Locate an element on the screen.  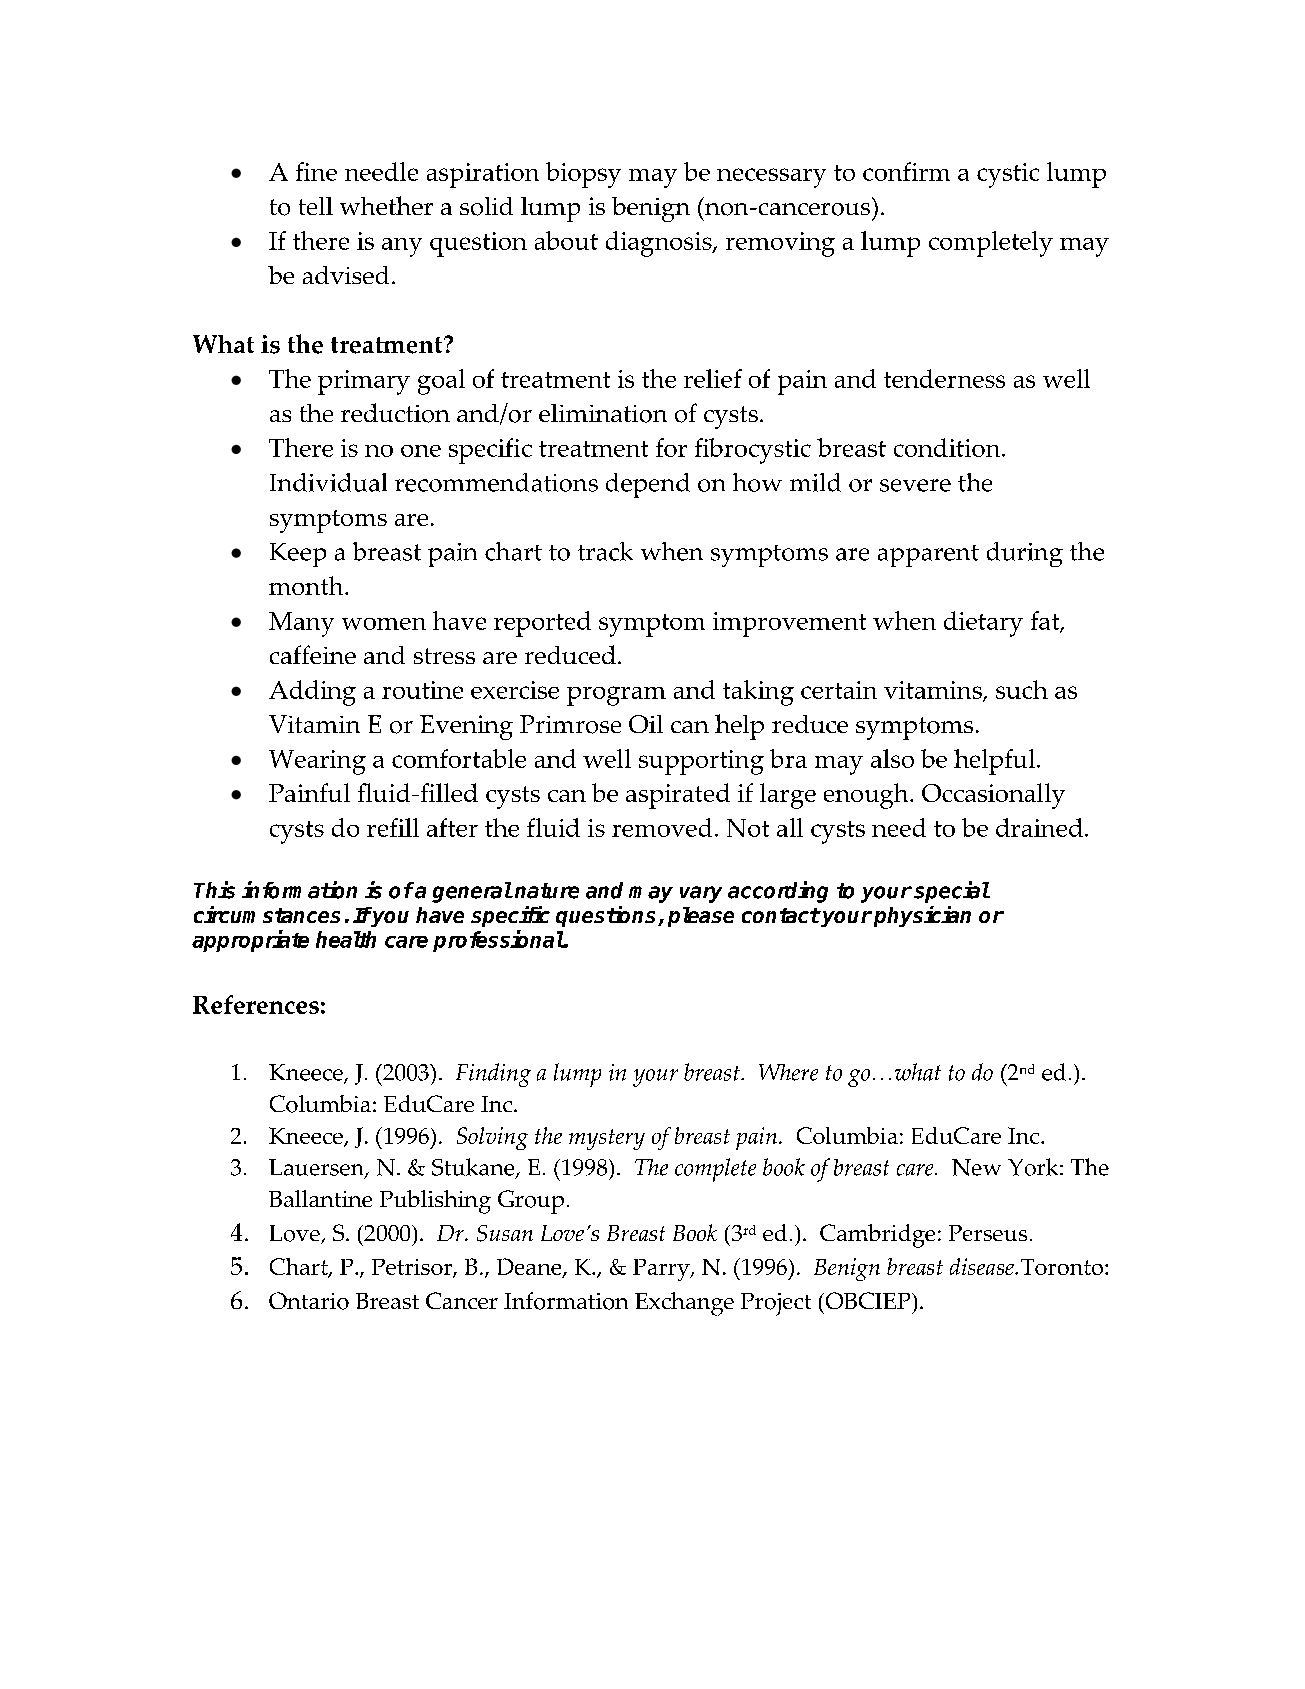
elimination is located at coordinates (603, 413).
